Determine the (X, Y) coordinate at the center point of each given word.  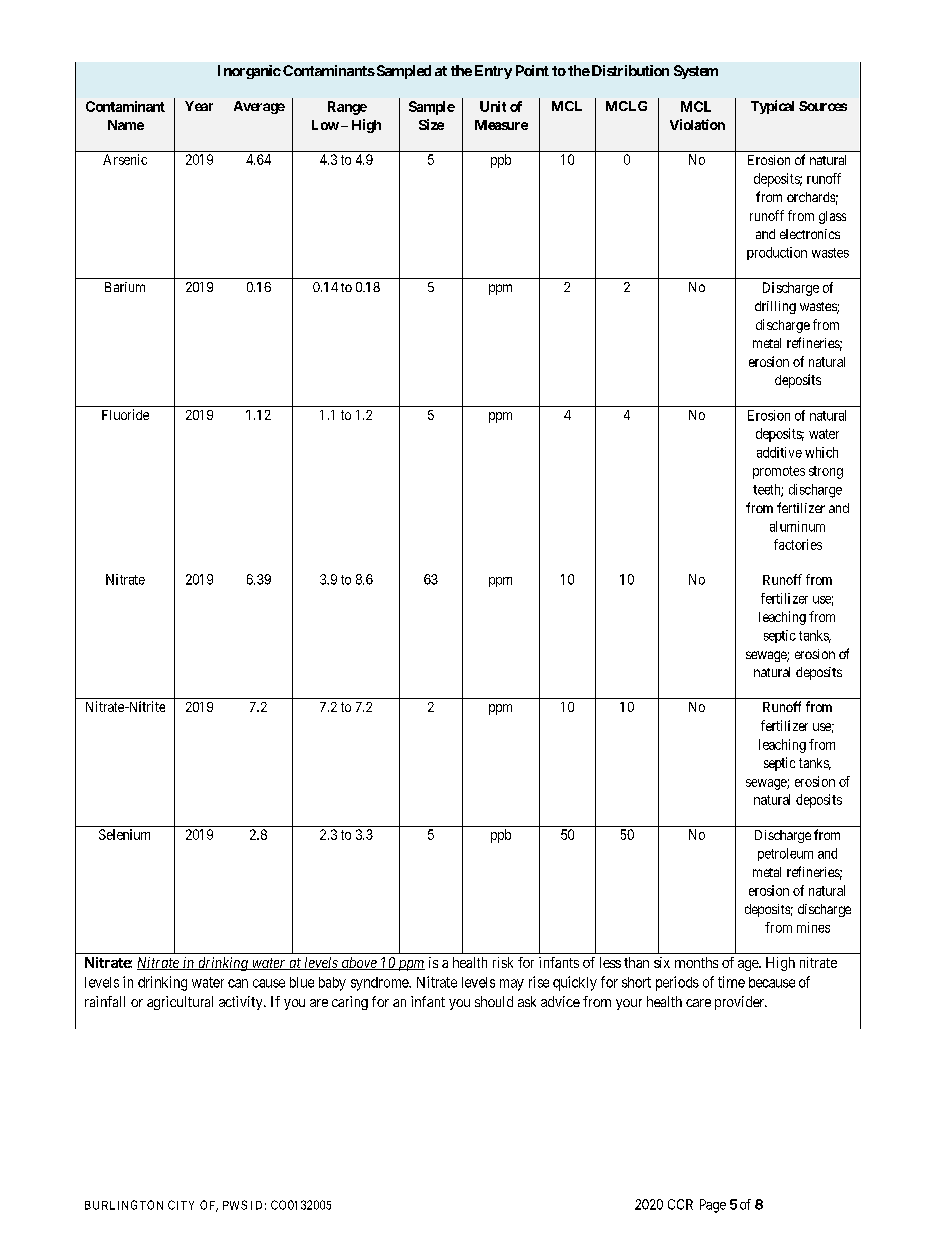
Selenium (124, 834)
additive (779, 452)
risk (503, 962)
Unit (493, 106)
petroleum (785, 854)
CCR (680, 1204)
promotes (779, 472)
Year (199, 106)
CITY (181, 1205)
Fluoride (125, 414)
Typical (772, 107)
